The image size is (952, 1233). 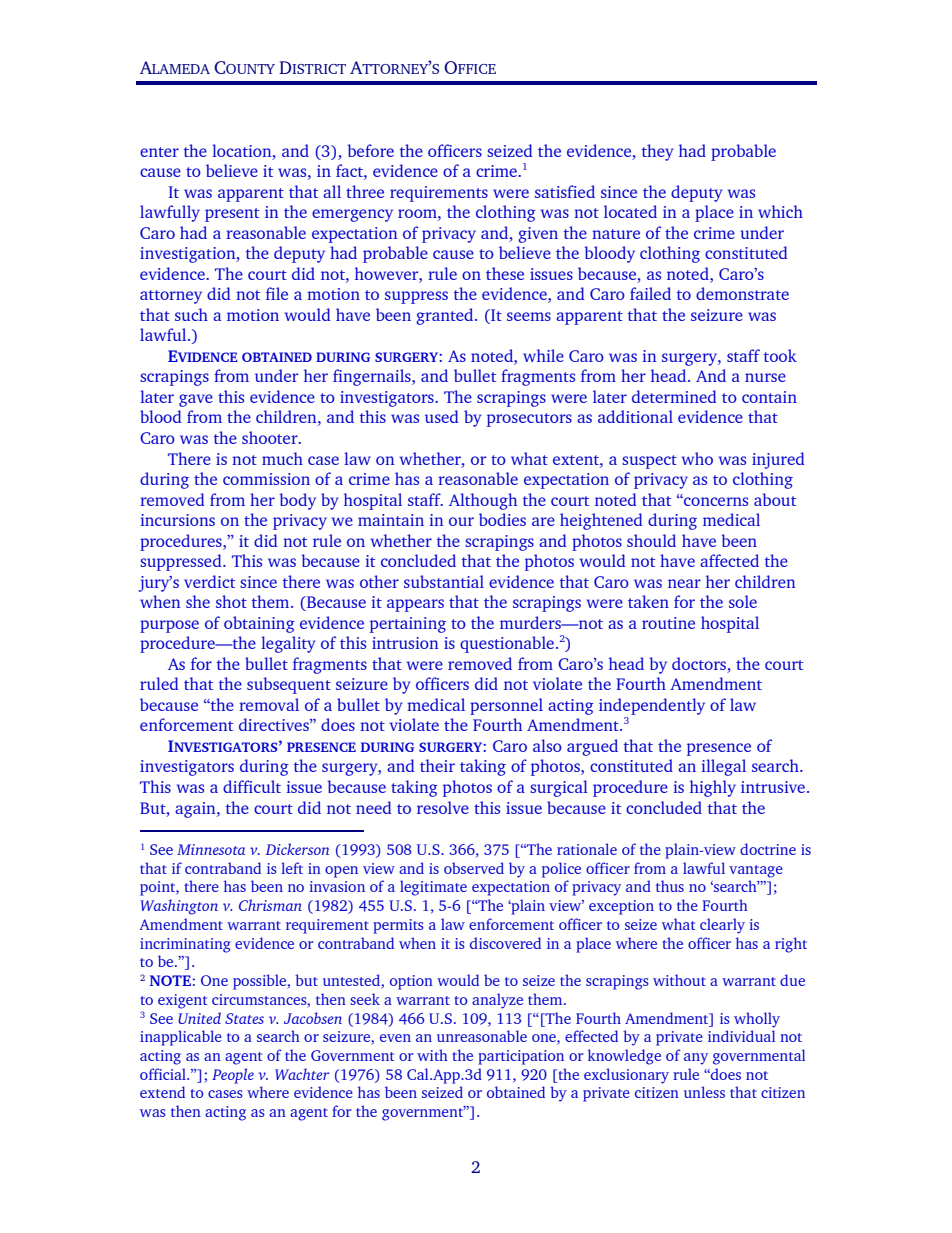 What do you see at coordinates (437, 765) in the image?
I see `their` at bounding box center [437, 765].
